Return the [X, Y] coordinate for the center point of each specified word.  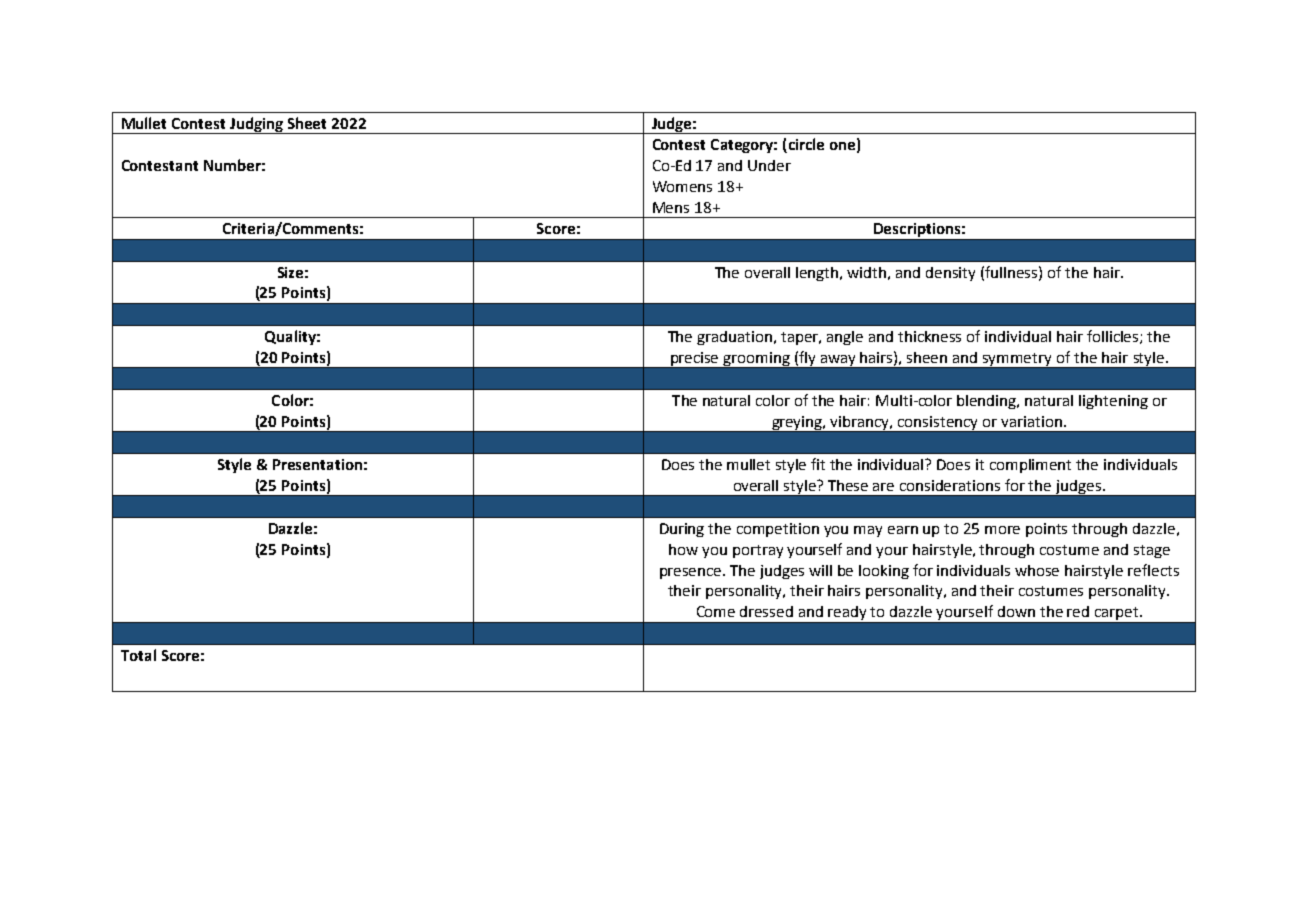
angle [845, 338]
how [683, 549]
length [818, 274]
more [1002, 530]
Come [716, 611]
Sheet [307, 123]
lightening [1113, 402]
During [682, 530]
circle [805, 145]
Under [769, 165]
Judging [257, 125]
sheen [927, 357]
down [1016, 611]
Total [138, 655]
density [950, 274]
